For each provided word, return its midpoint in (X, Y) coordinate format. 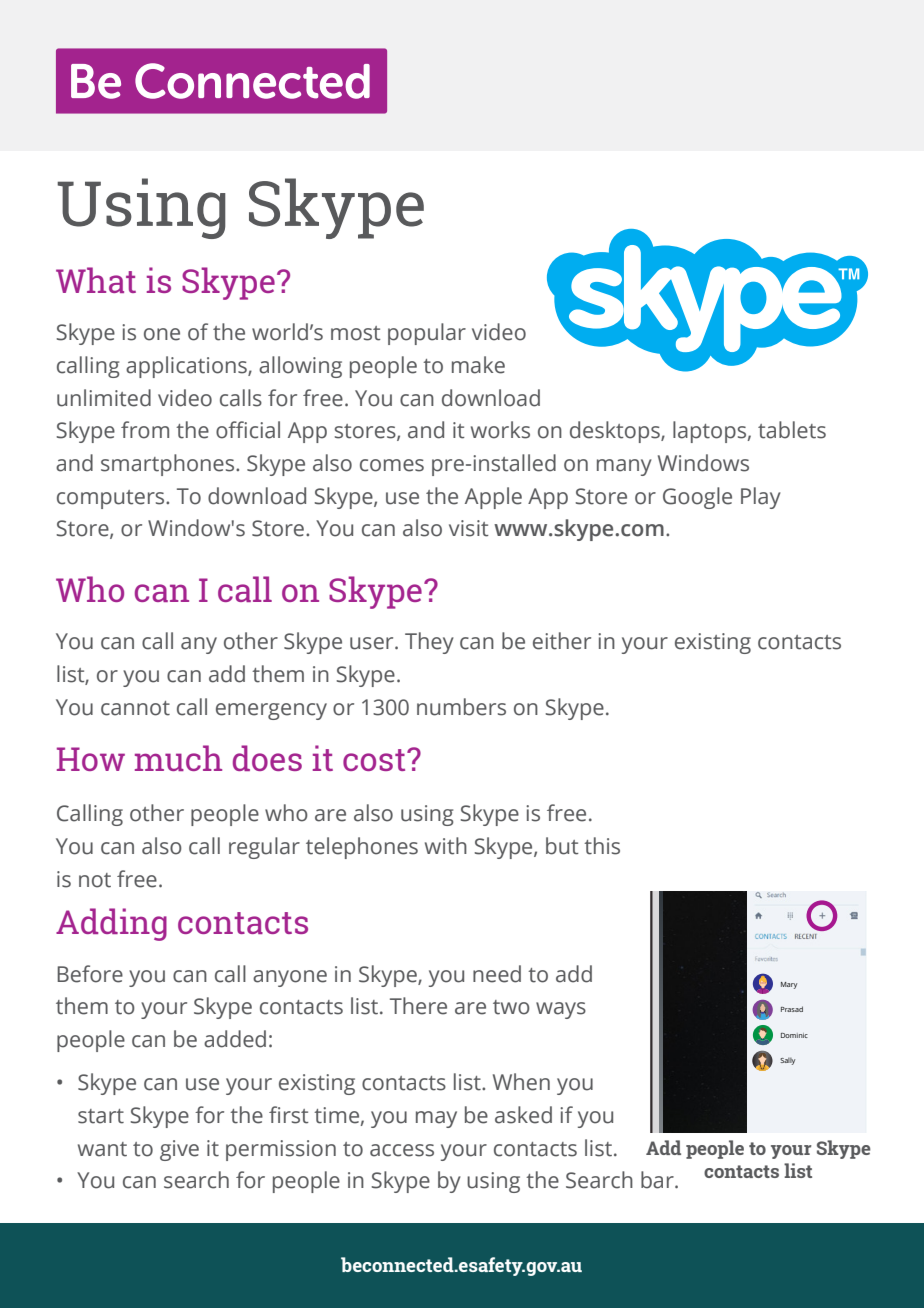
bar (658, 1180)
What (96, 280)
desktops (616, 432)
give (179, 1150)
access (402, 1150)
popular (427, 334)
